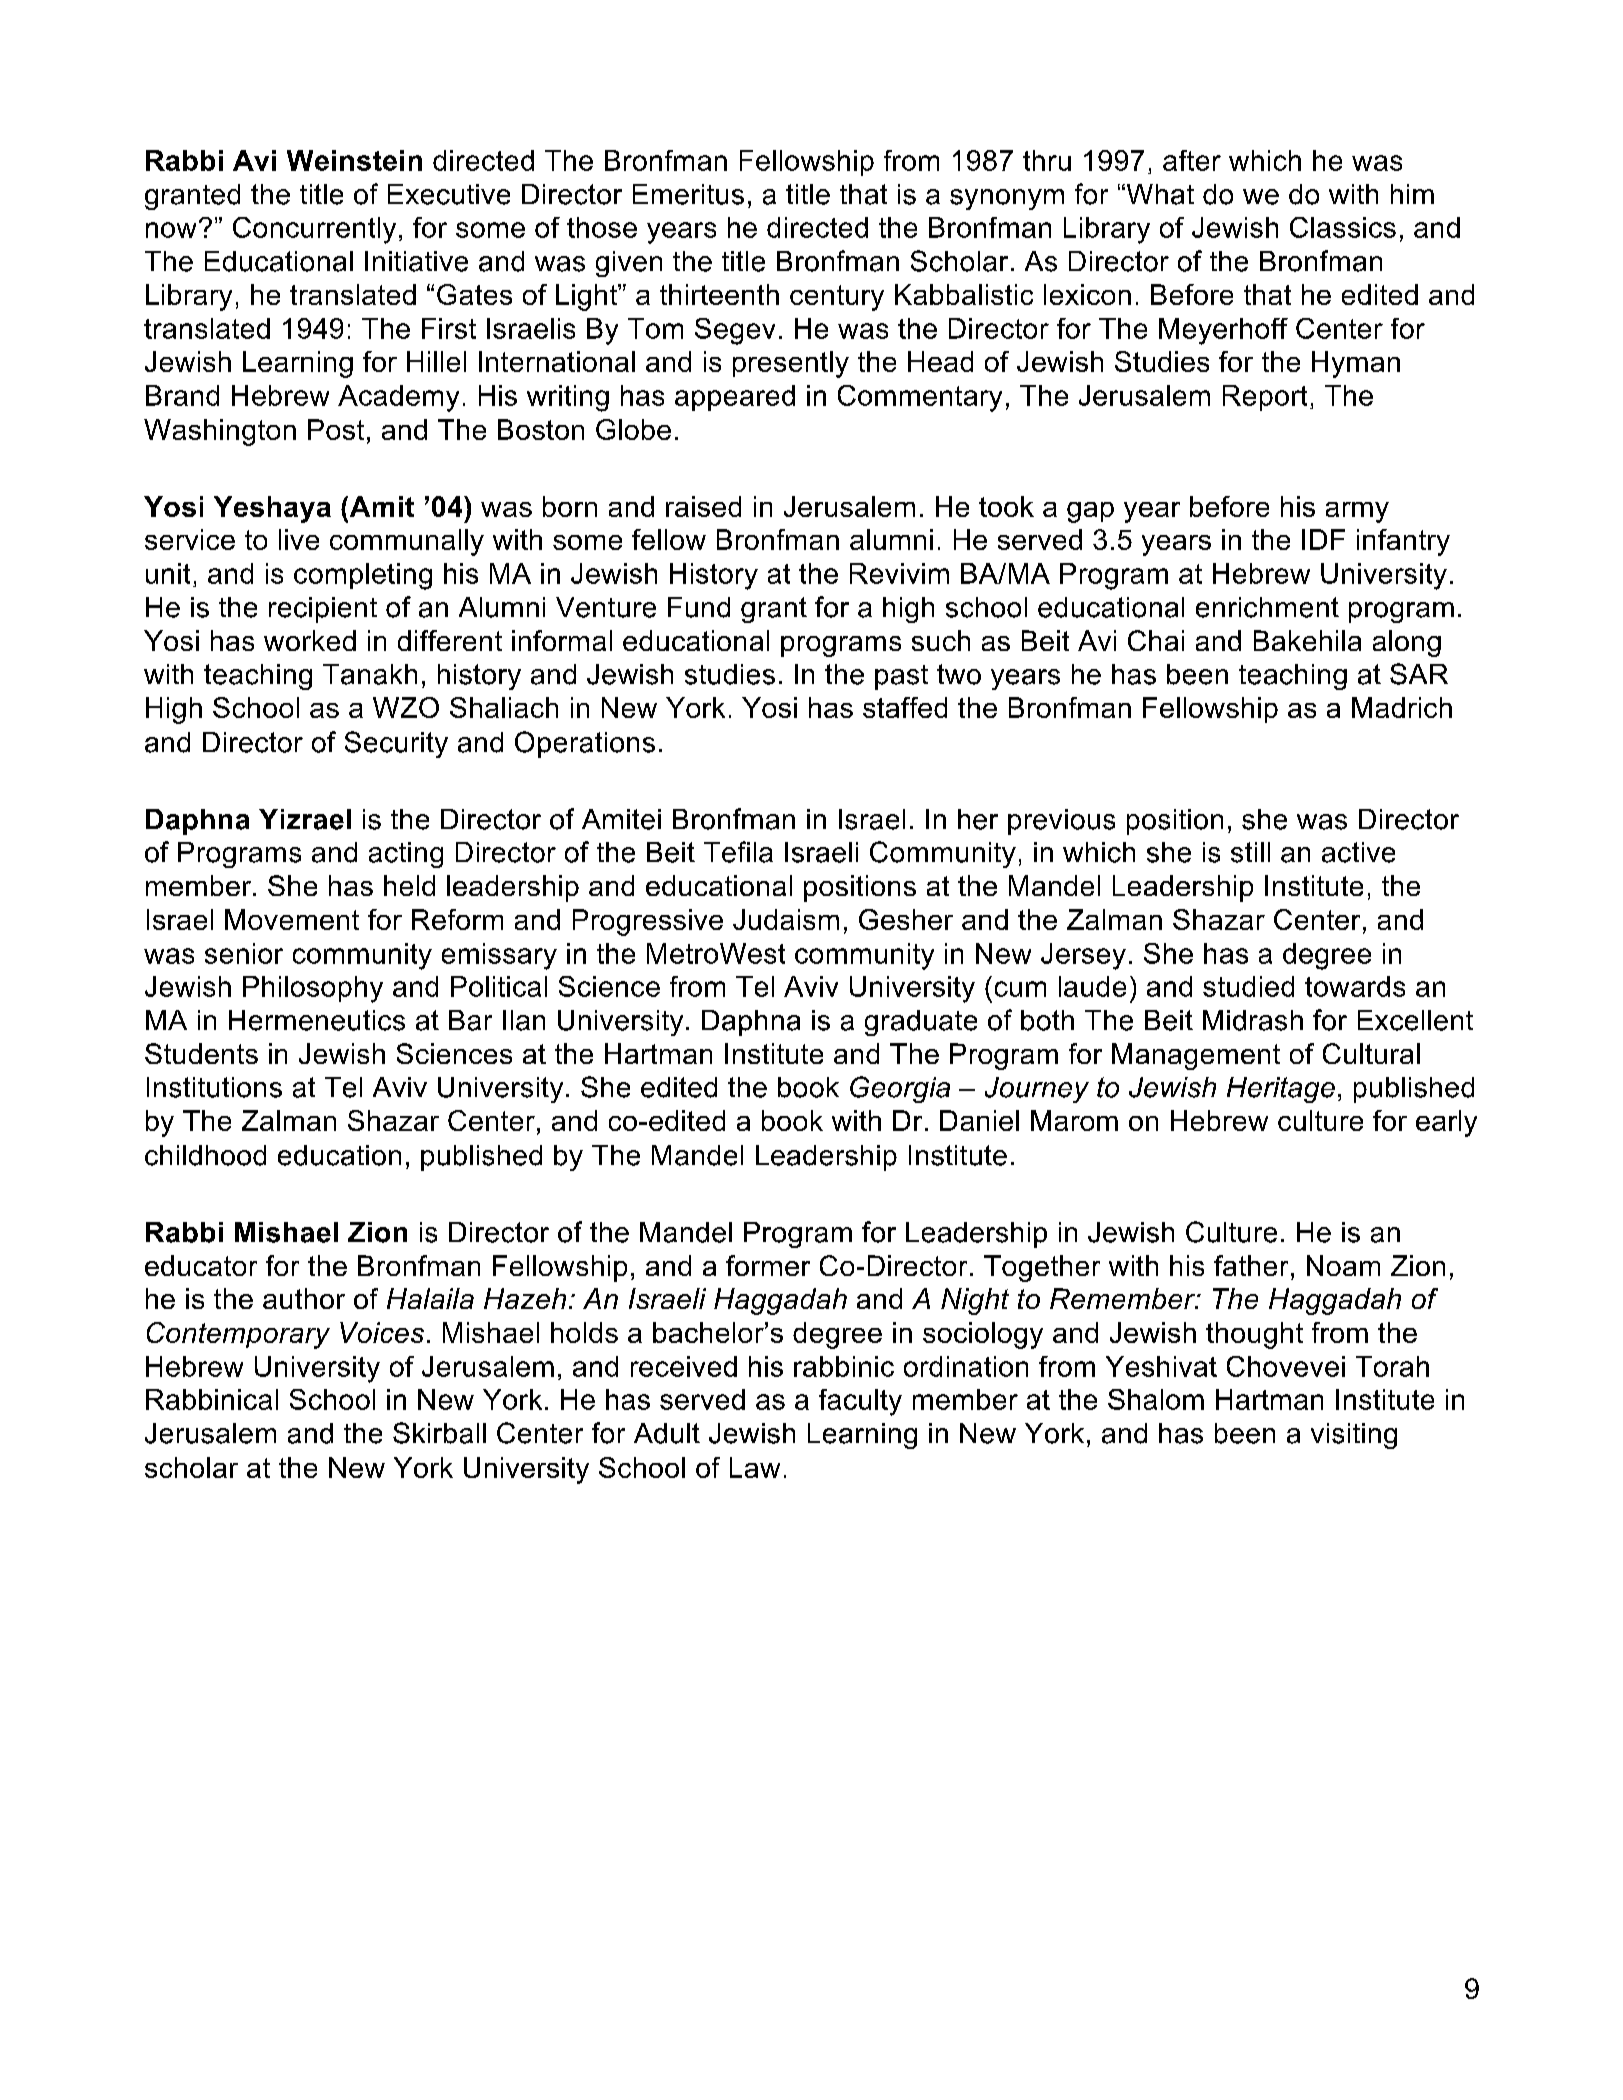  What do you see at coordinates (382, 1332) in the image?
I see `Voices` at bounding box center [382, 1332].
